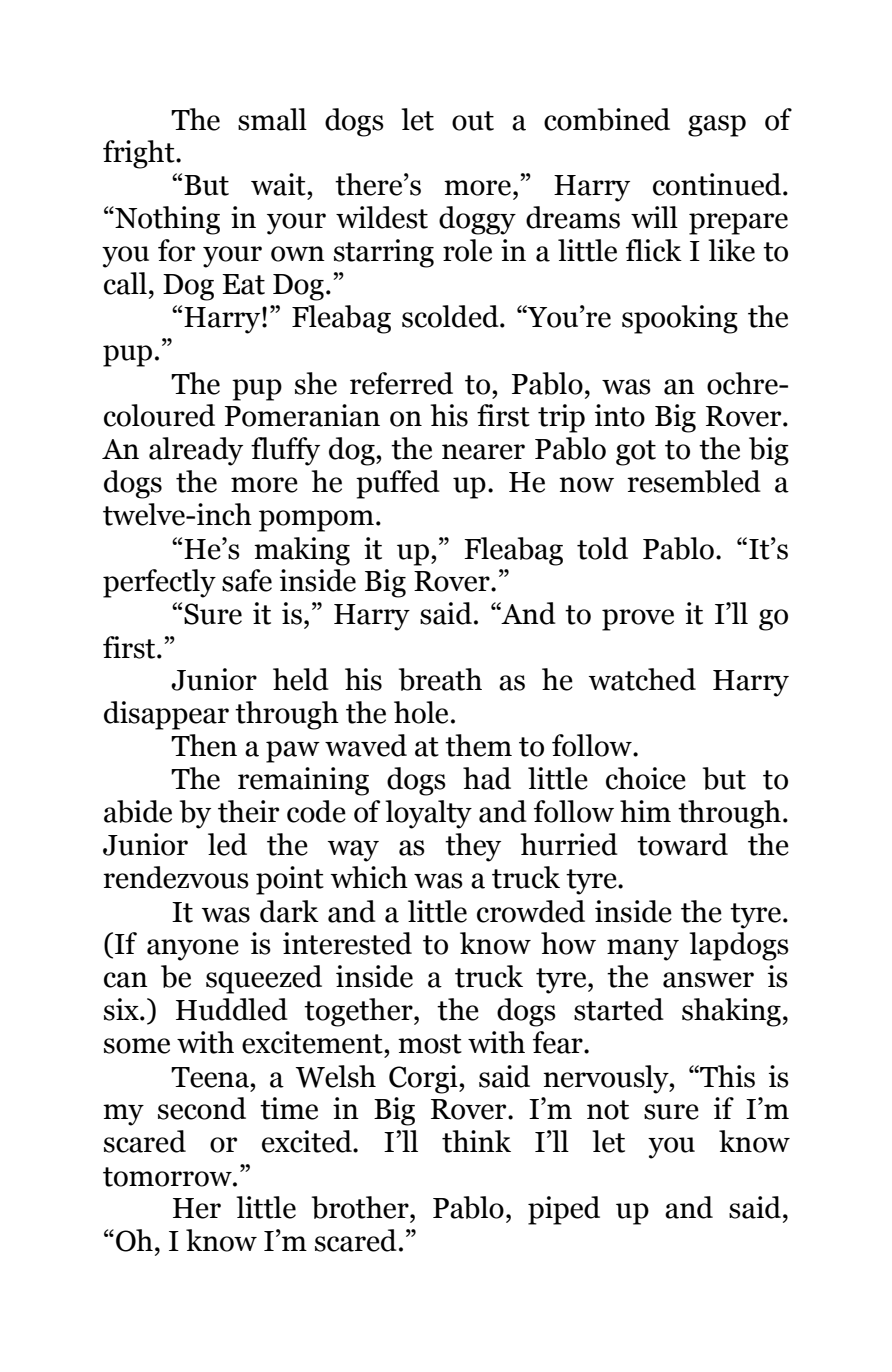 The image size is (892, 1372). Describe the element at coordinates (440, 679) in the page. I see `breath` at that location.
